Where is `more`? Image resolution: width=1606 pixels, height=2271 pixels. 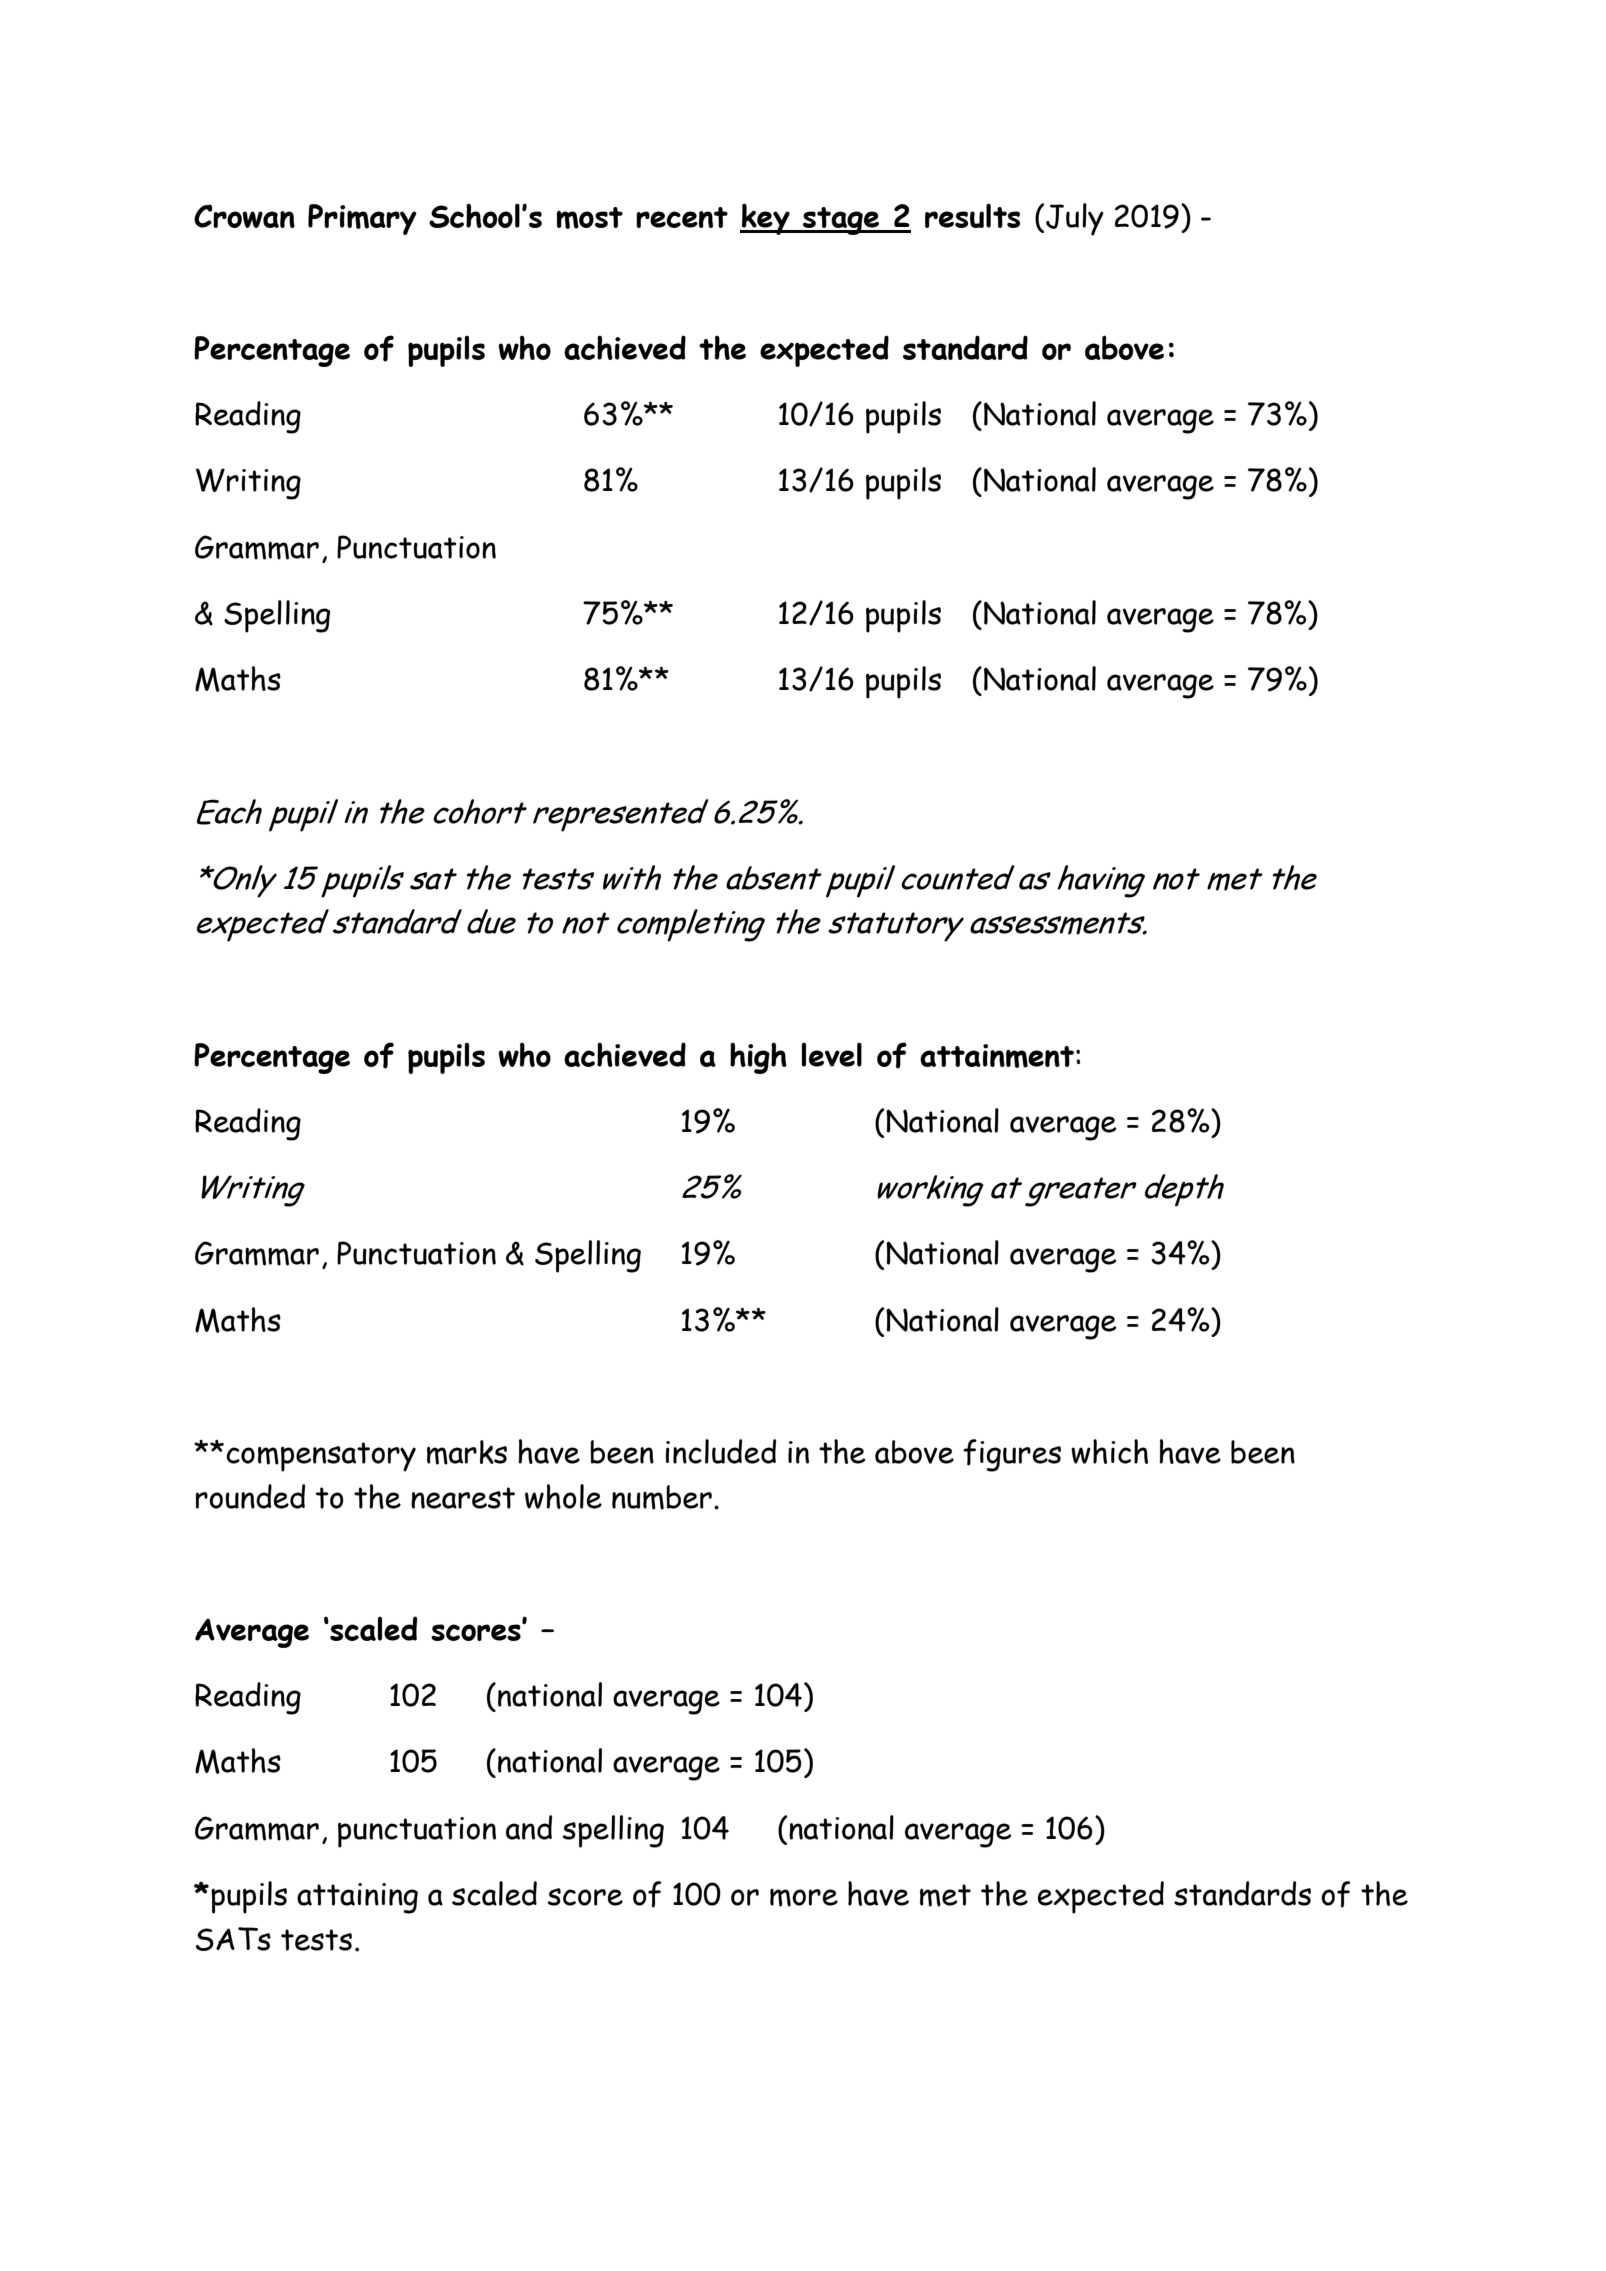
more is located at coordinates (804, 1898).
